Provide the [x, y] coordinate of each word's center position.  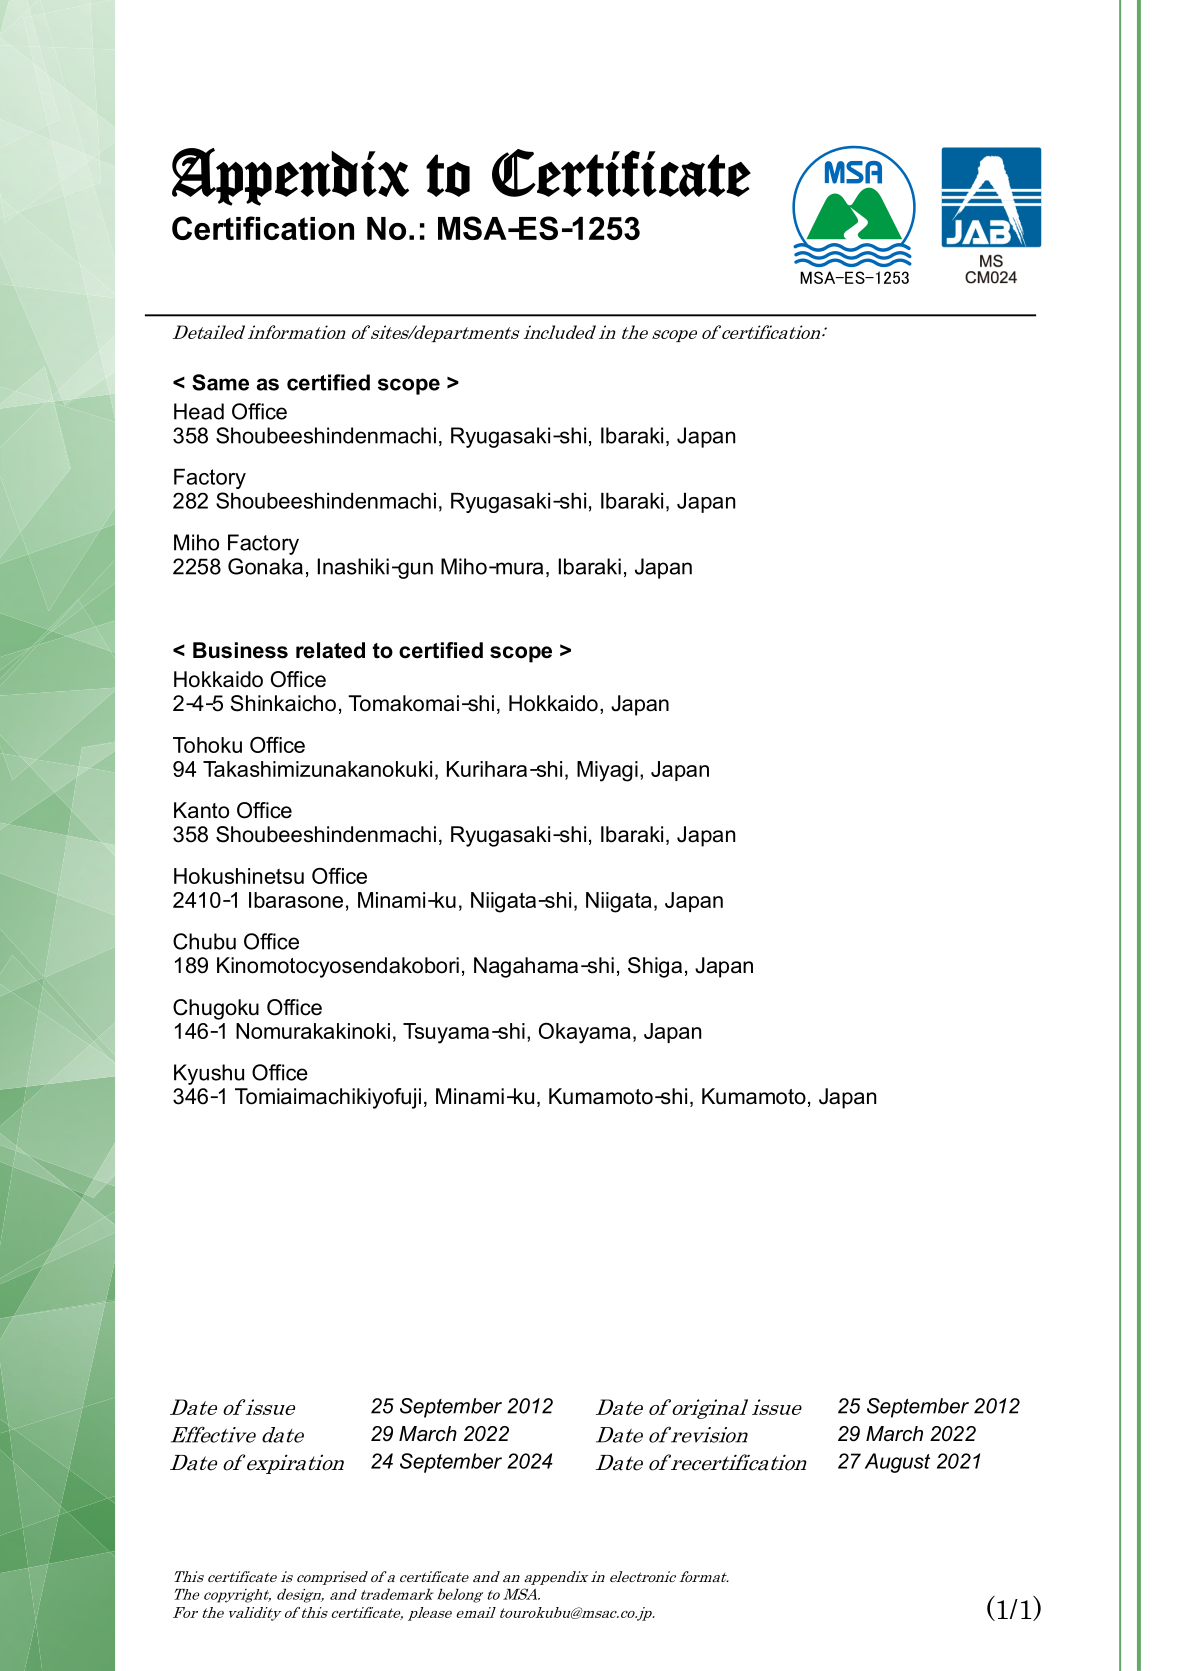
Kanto [201, 810]
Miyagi [607, 771]
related [330, 650]
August [897, 1463]
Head [199, 411]
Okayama [585, 1033]
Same [220, 382]
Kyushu [209, 1074]
